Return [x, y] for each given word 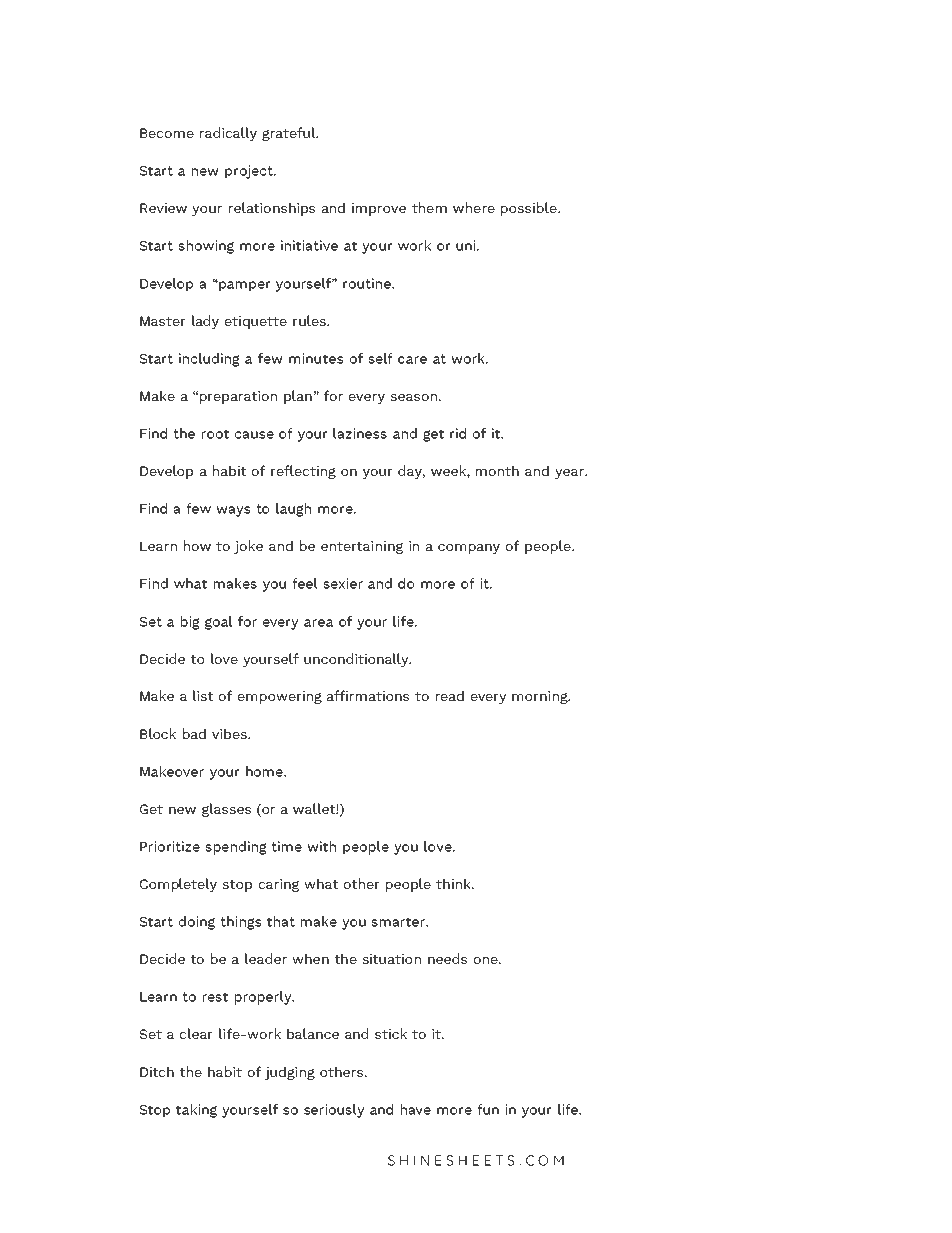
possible [530, 209]
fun [488, 1109]
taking [196, 1111]
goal [218, 623]
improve [379, 209]
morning [541, 697]
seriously [334, 1111]
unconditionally [357, 660]
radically [228, 134]
